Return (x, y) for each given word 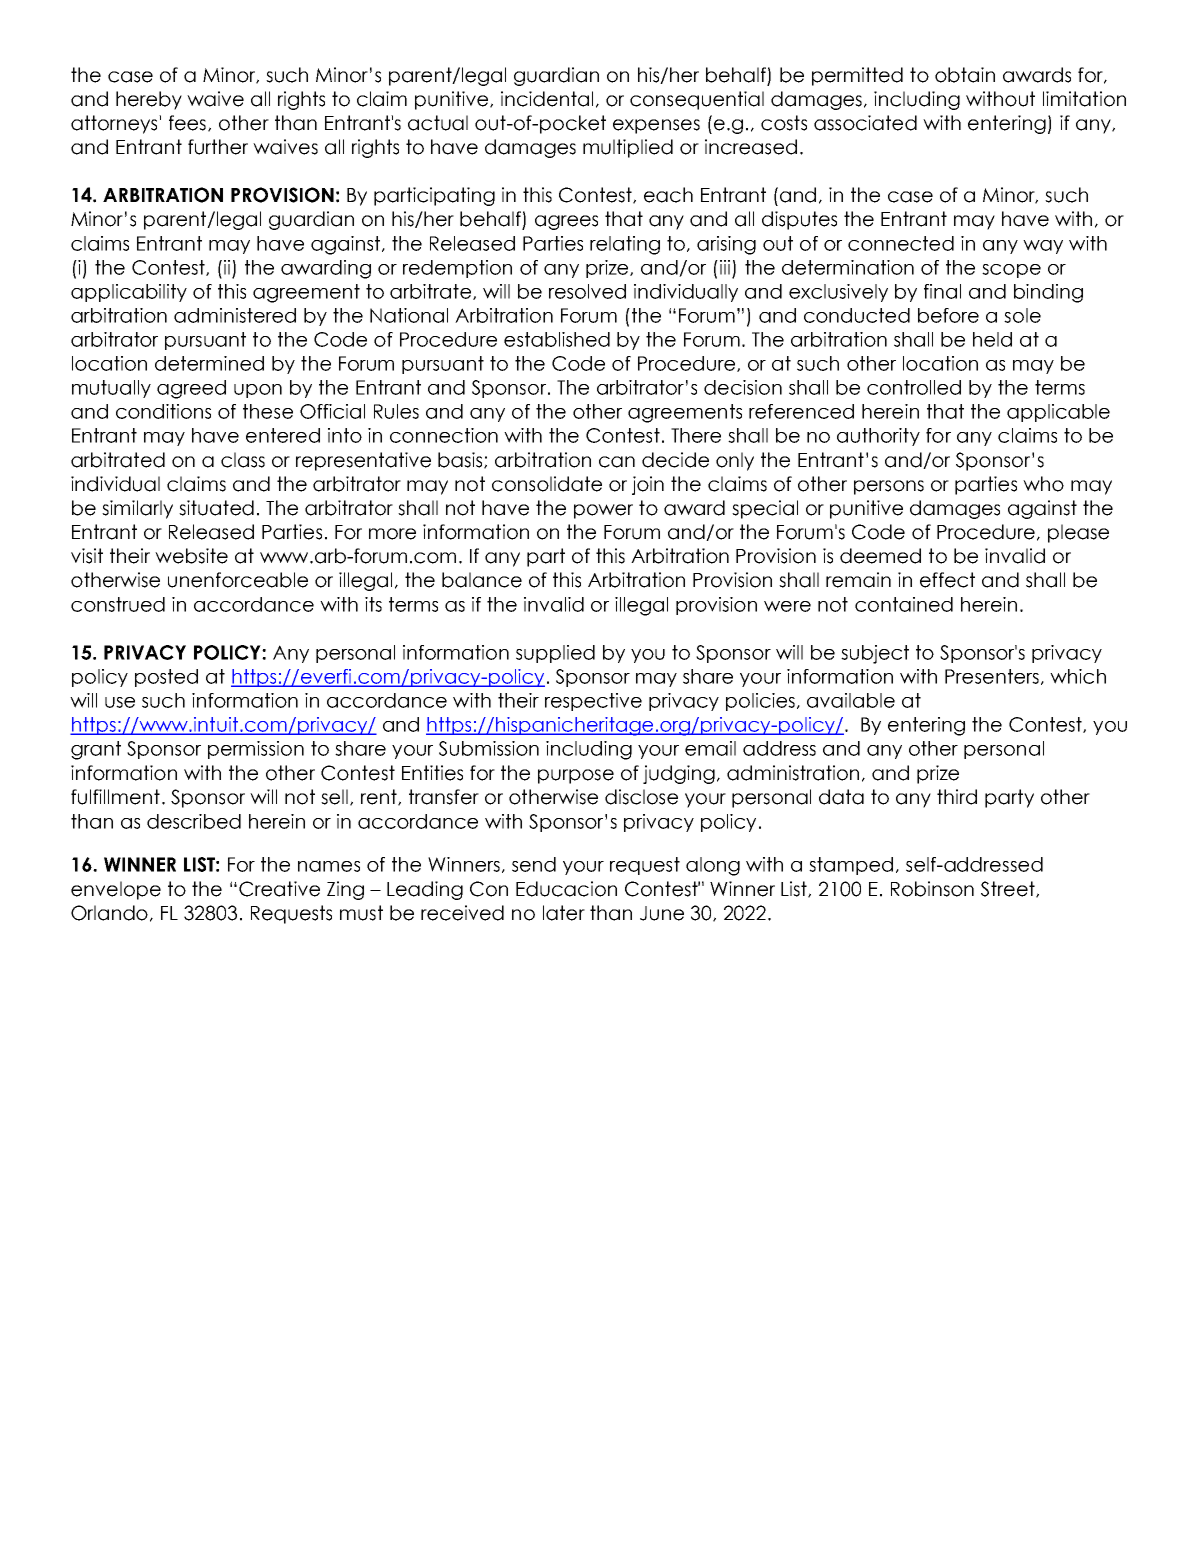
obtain (965, 75)
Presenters (992, 676)
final (942, 291)
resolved (587, 291)
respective (593, 702)
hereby (149, 100)
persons (889, 487)
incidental (547, 99)
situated (216, 508)
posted (166, 678)
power (603, 511)
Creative (279, 889)
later (564, 913)
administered (235, 315)
